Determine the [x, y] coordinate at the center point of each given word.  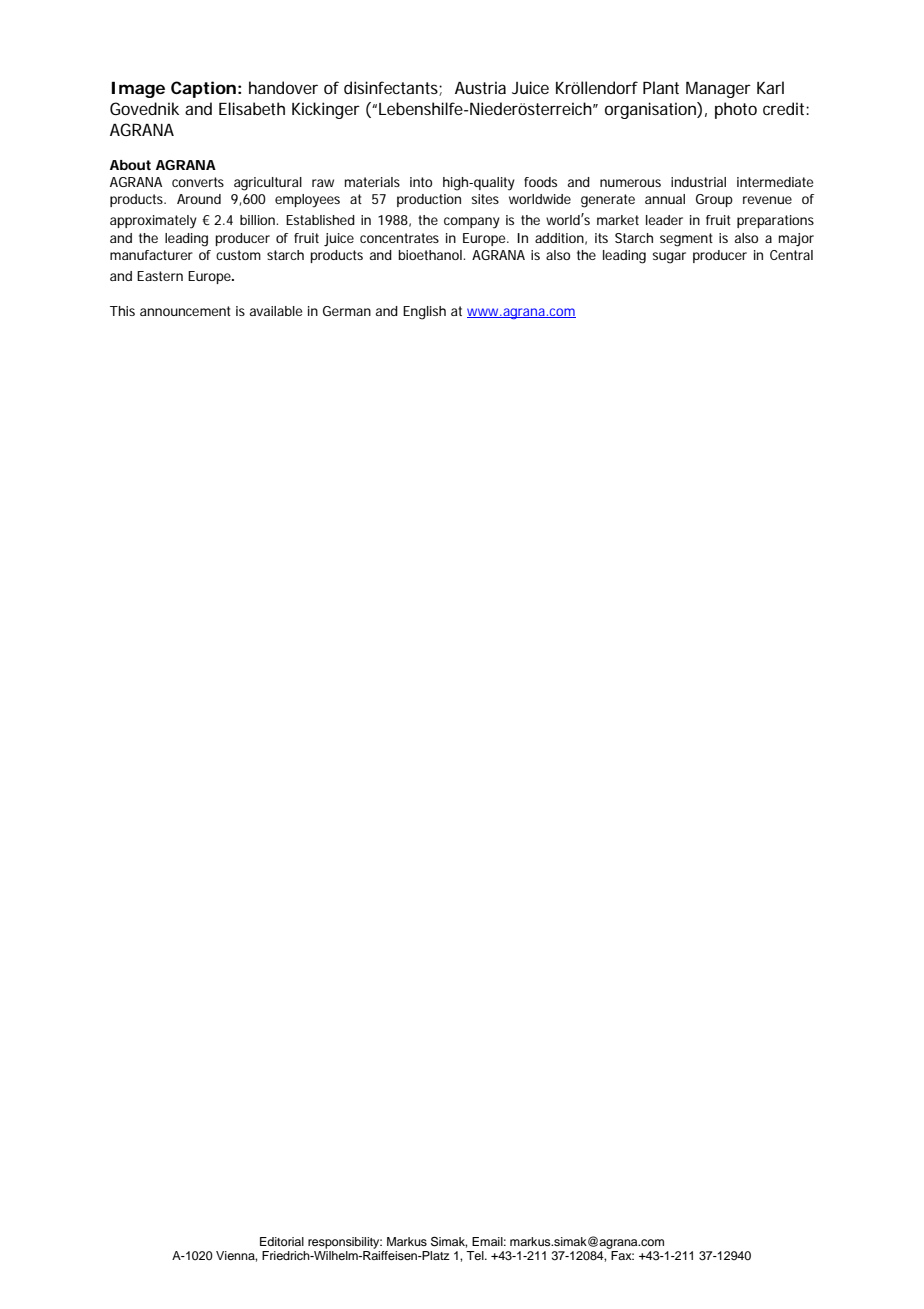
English [424, 313]
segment [686, 240]
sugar [669, 258]
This [122, 311]
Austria [480, 87]
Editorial [282, 1241]
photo [736, 110]
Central [791, 255]
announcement [185, 311]
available [276, 311]
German [347, 311]
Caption [203, 89]
